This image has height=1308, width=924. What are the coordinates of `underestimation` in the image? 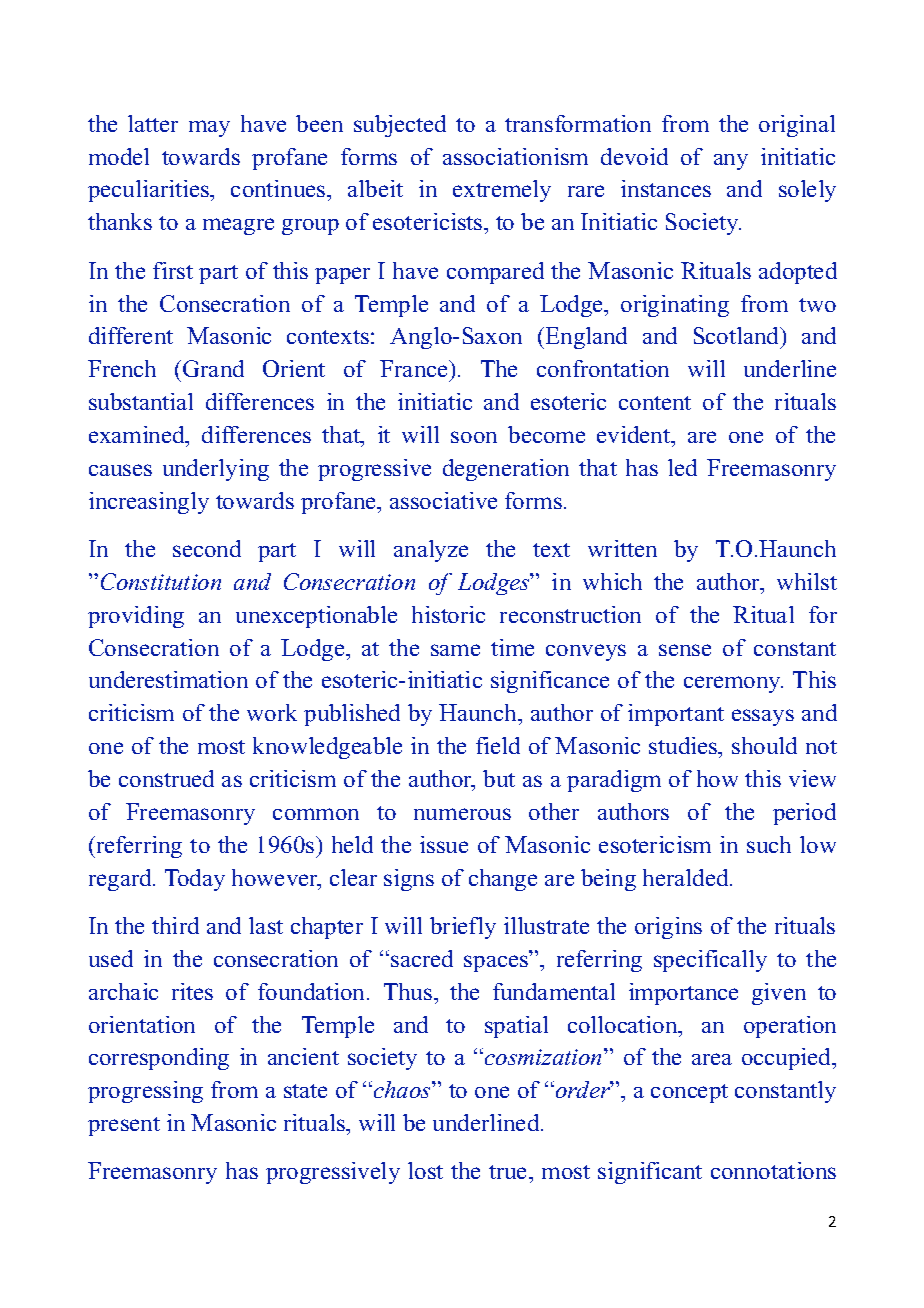 It's located at (168, 679).
